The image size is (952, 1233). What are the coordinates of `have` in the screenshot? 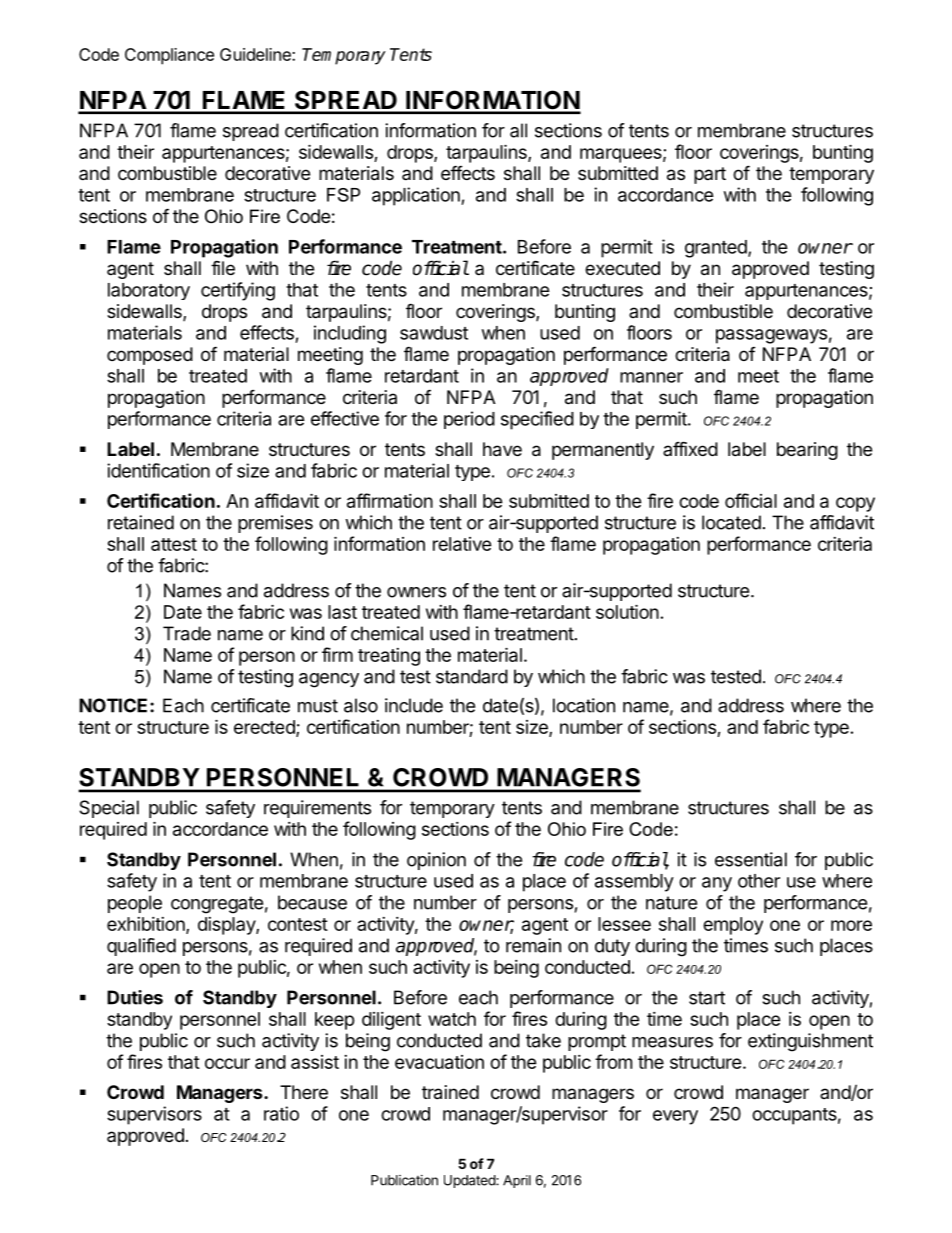 It's located at (502, 449).
